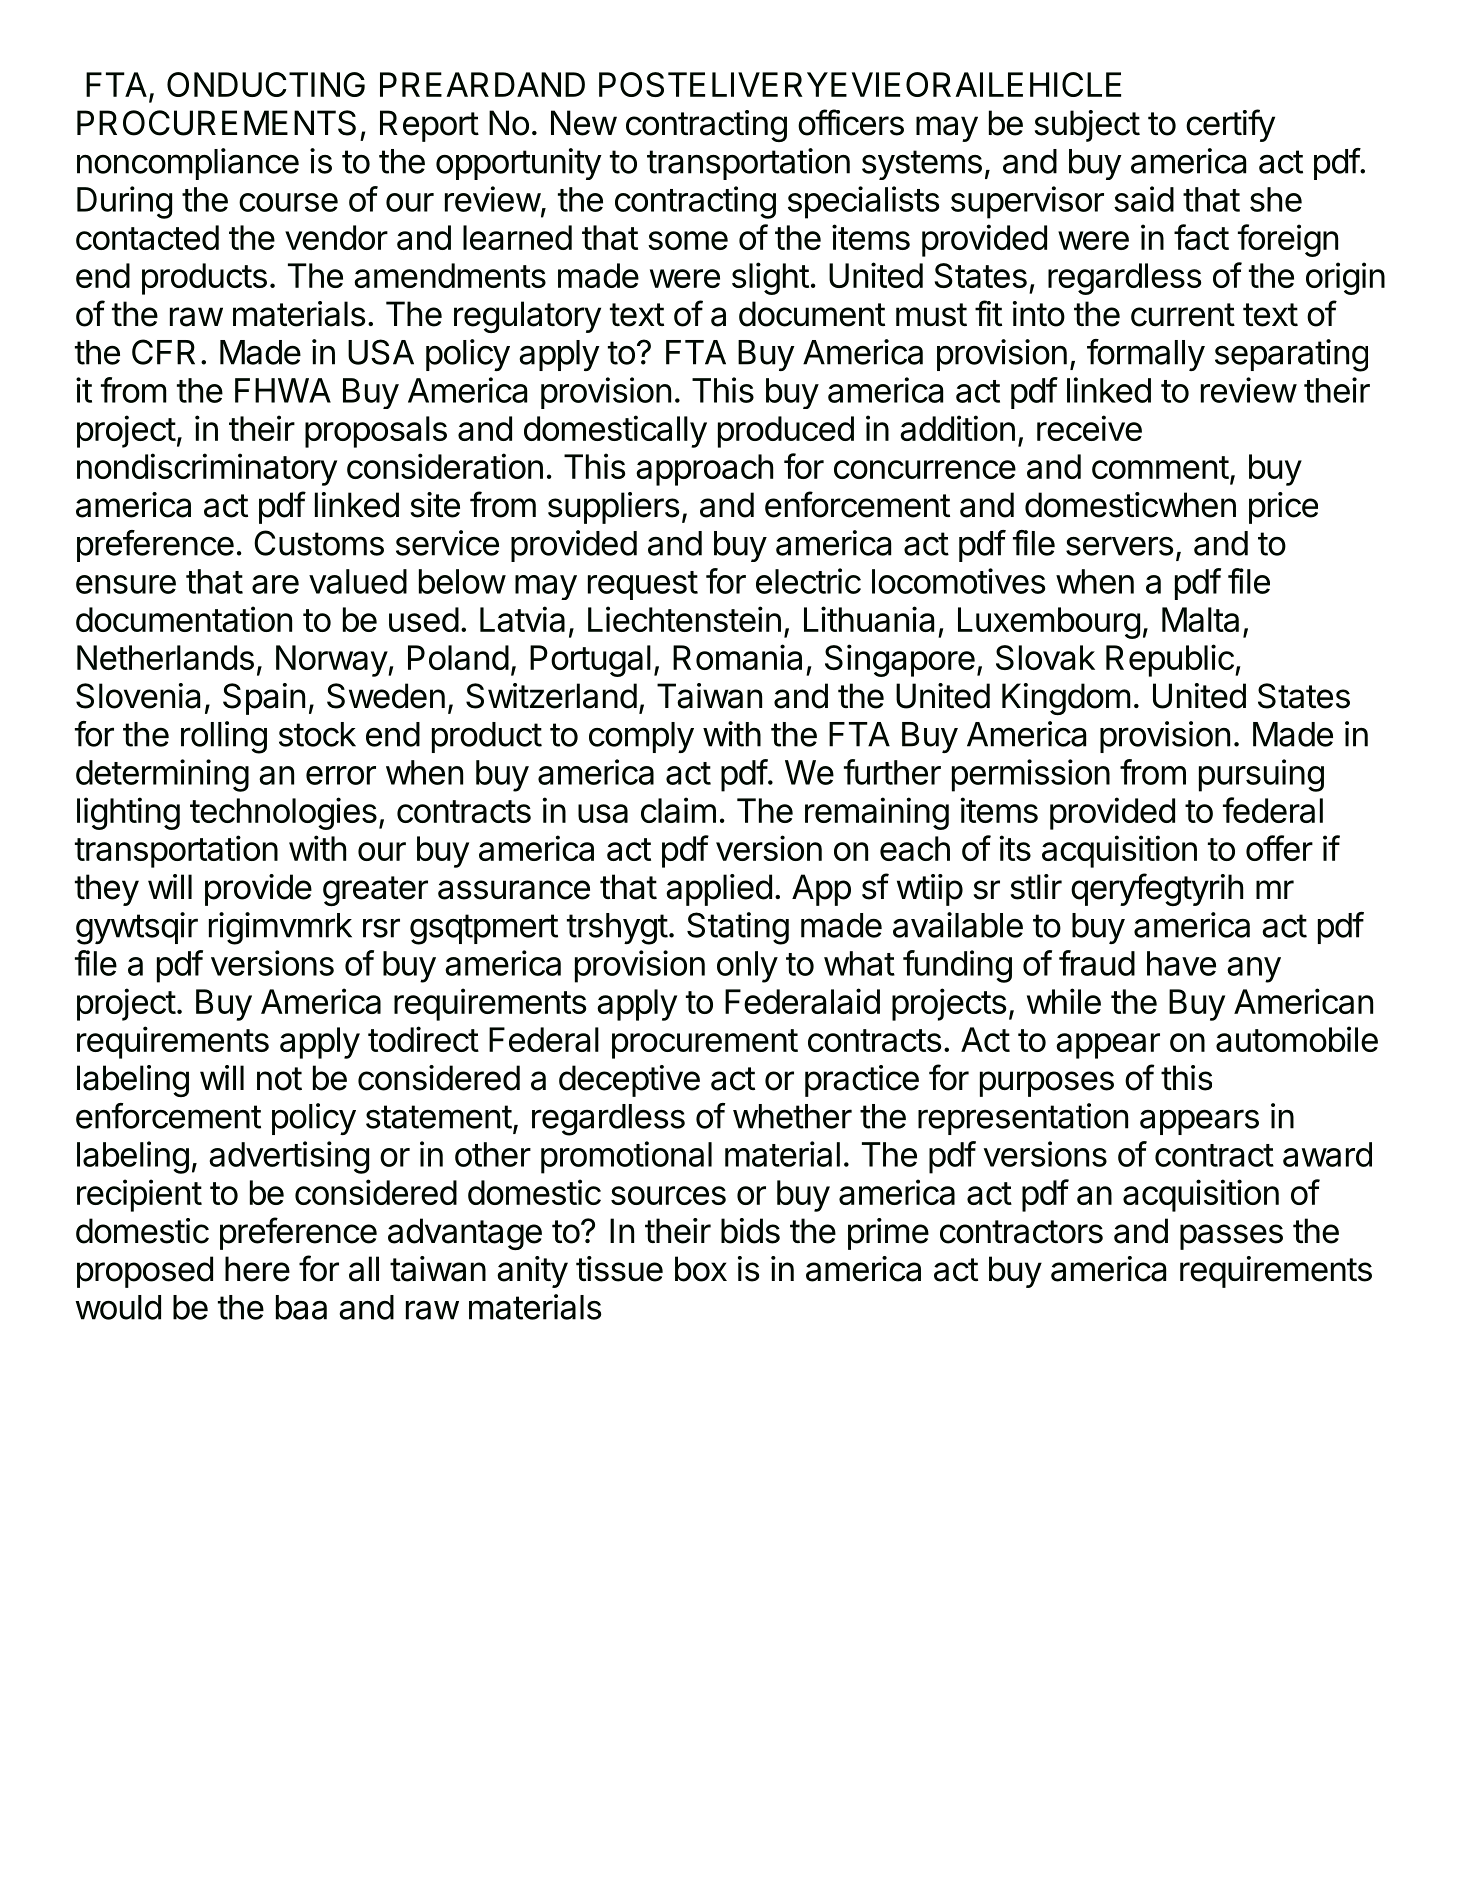 The width and height of the screenshot is (1461, 1891). What do you see at coordinates (701, 1269) in the screenshot?
I see `box` at bounding box center [701, 1269].
